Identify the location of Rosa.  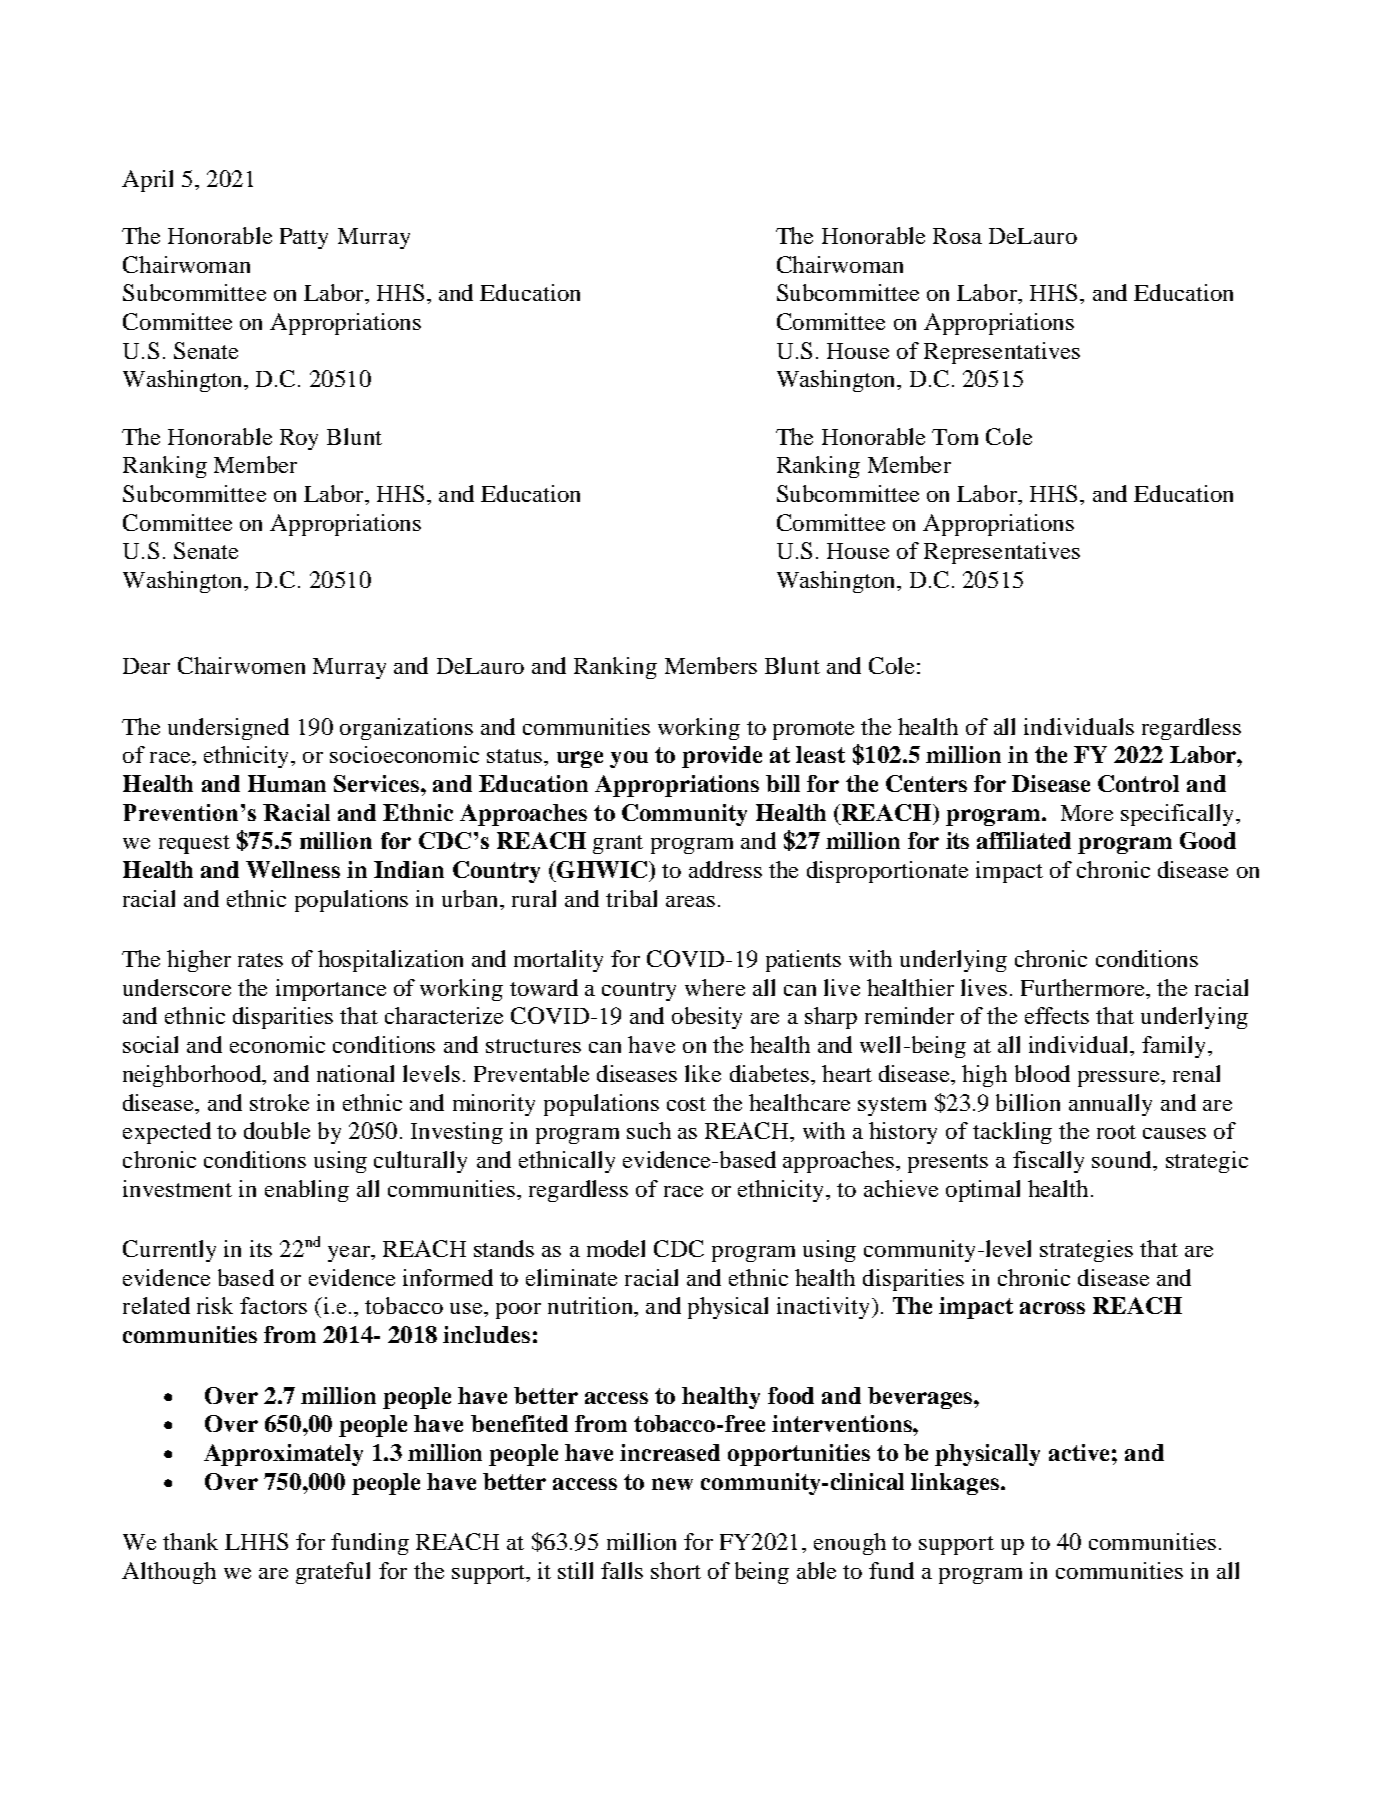
(957, 236).
